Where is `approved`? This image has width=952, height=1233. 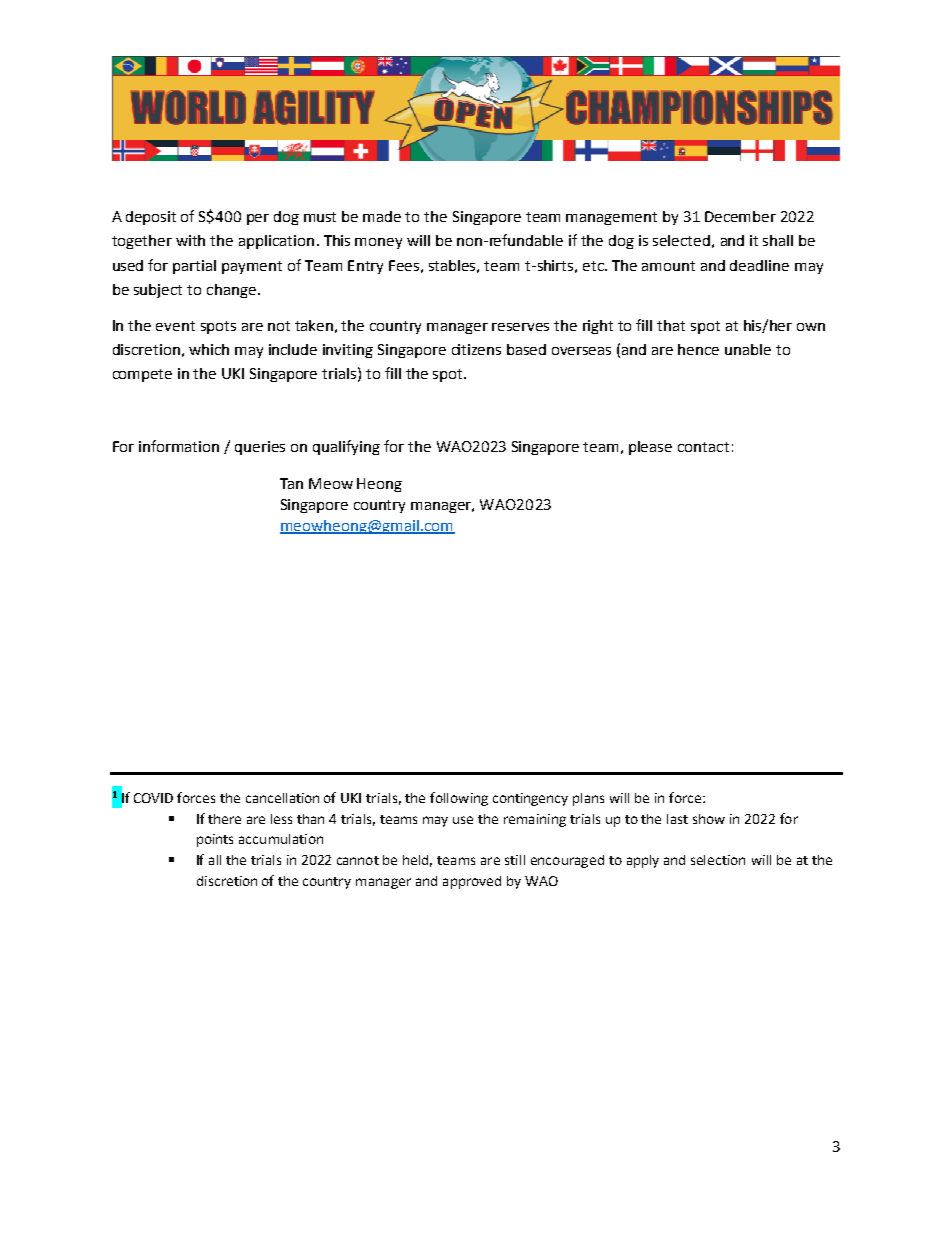
approved is located at coordinates (472, 882).
